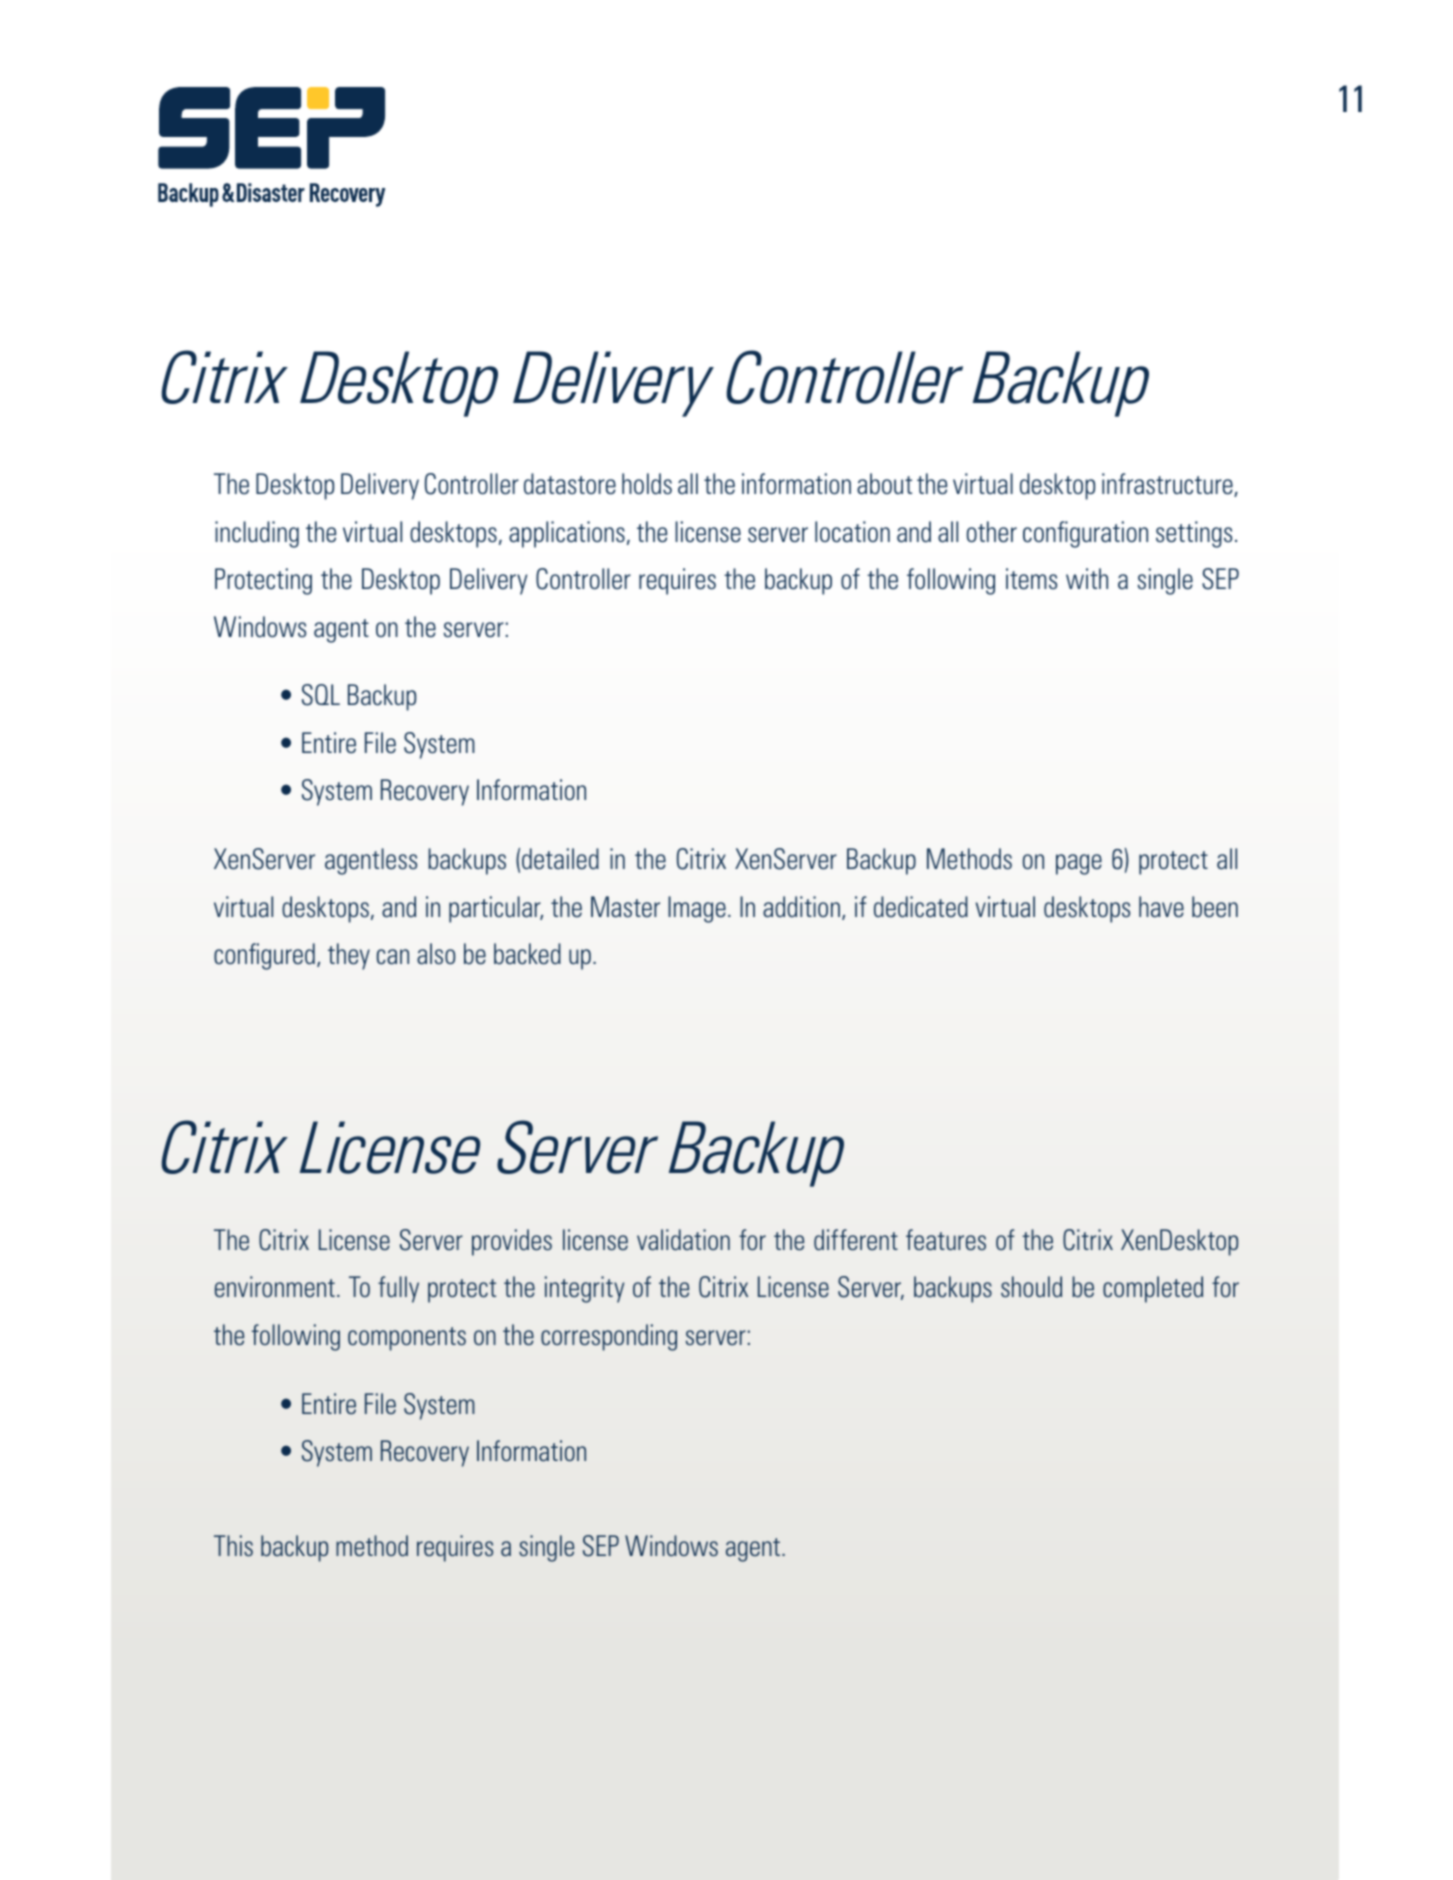  Describe the element at coordinates (257, 534) in the screenshot. I see `including` at that location.
